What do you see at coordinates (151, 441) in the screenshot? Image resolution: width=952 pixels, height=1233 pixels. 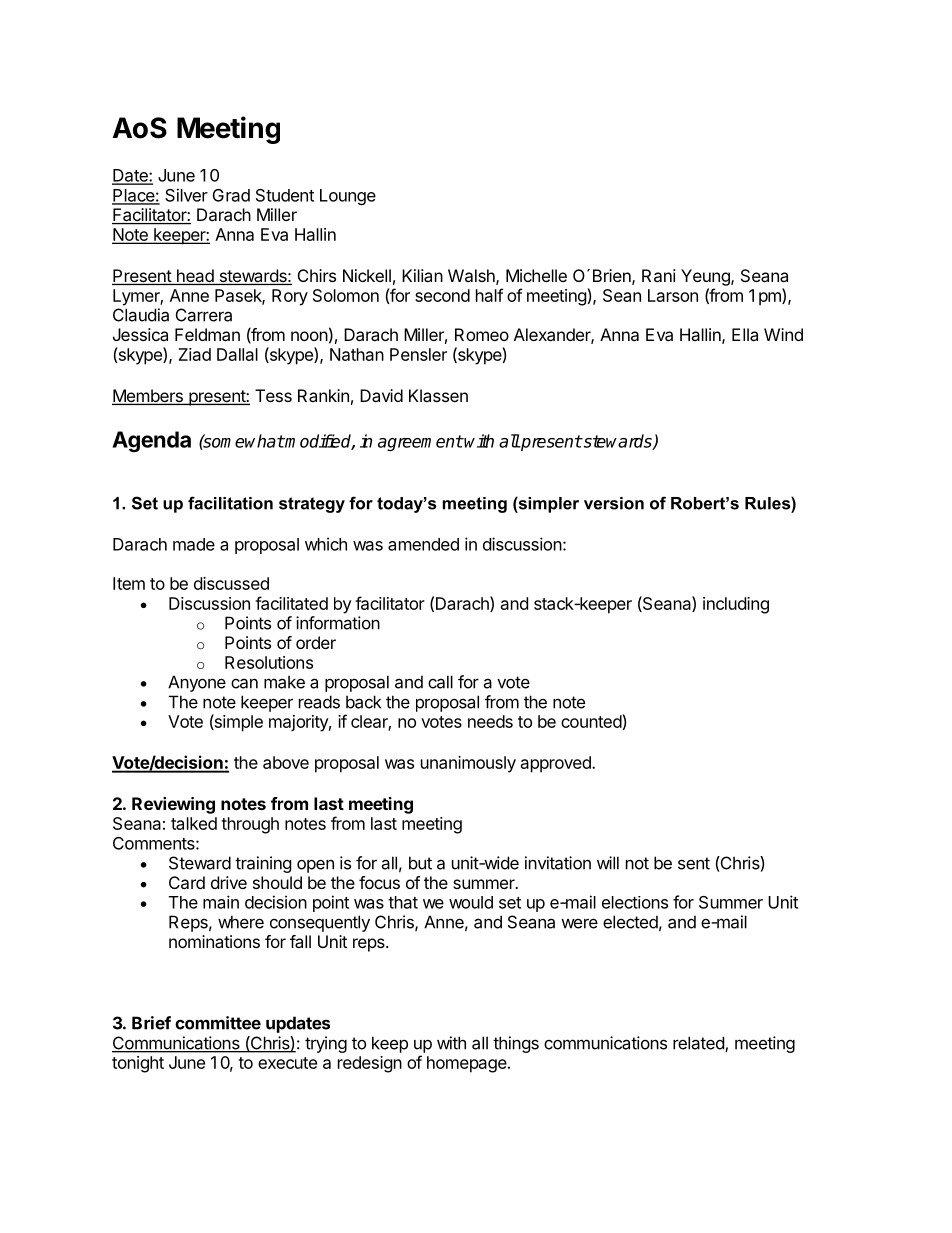 I see `Agenda` at bounding box center [151, 441].
